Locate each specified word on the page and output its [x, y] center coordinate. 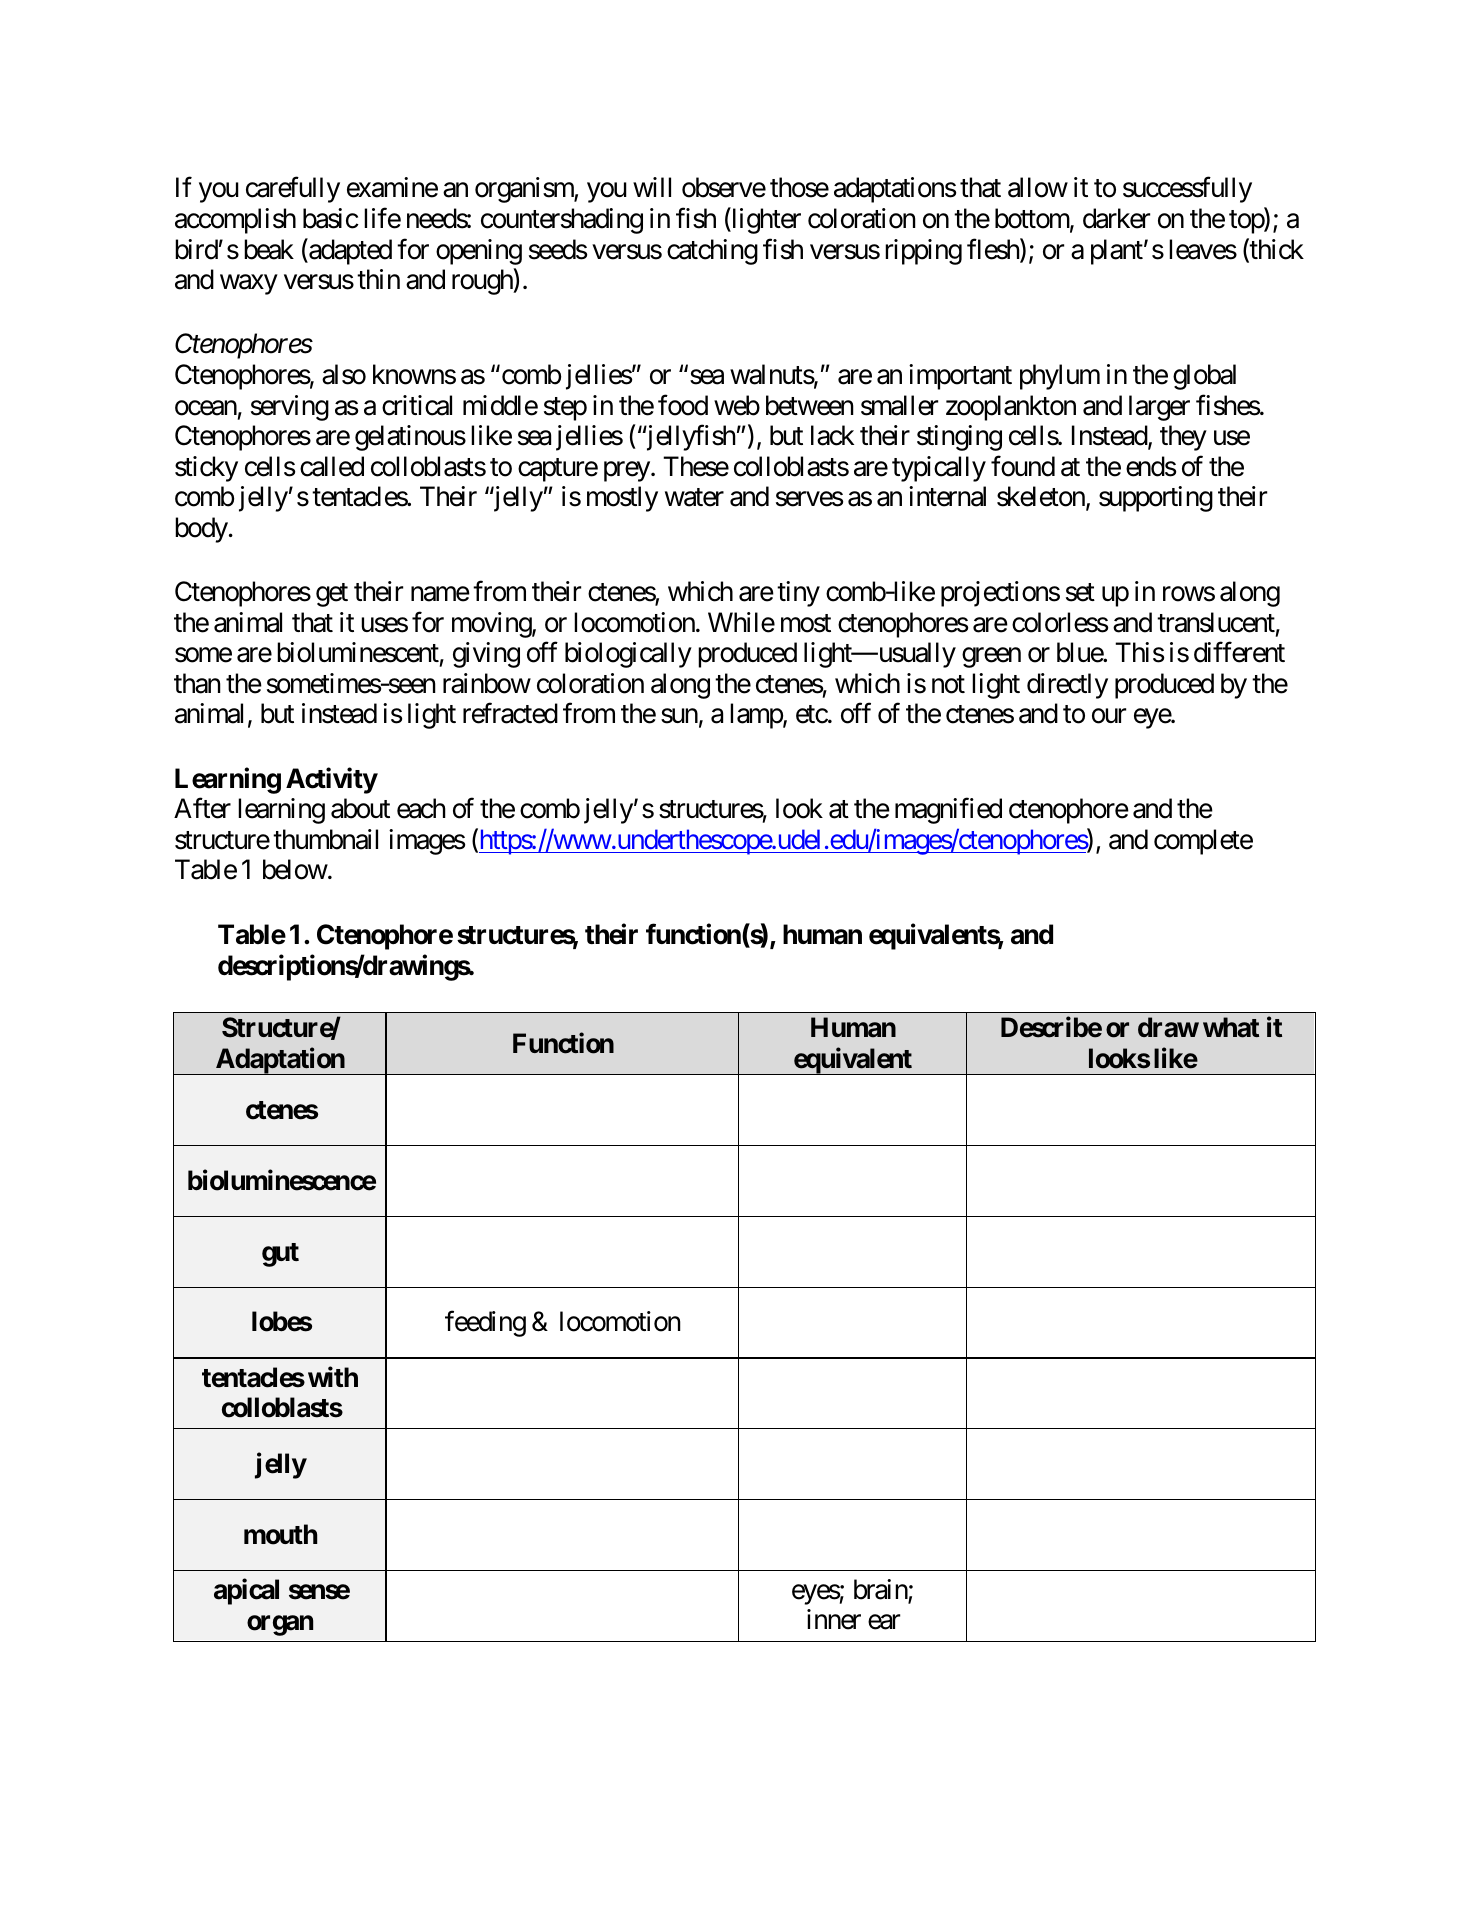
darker [1116, 218]
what [1231, 1027]
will [652, 187]
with [333, 1376]
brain [881, 1590]
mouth [281, 1534]
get [332, 595]
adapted [349, 251]
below [295, 869]
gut [280, 1255]
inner [834, 1619]
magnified [948, 811]
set [1080, 593]
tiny [798, 594]
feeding [485, 1324]
